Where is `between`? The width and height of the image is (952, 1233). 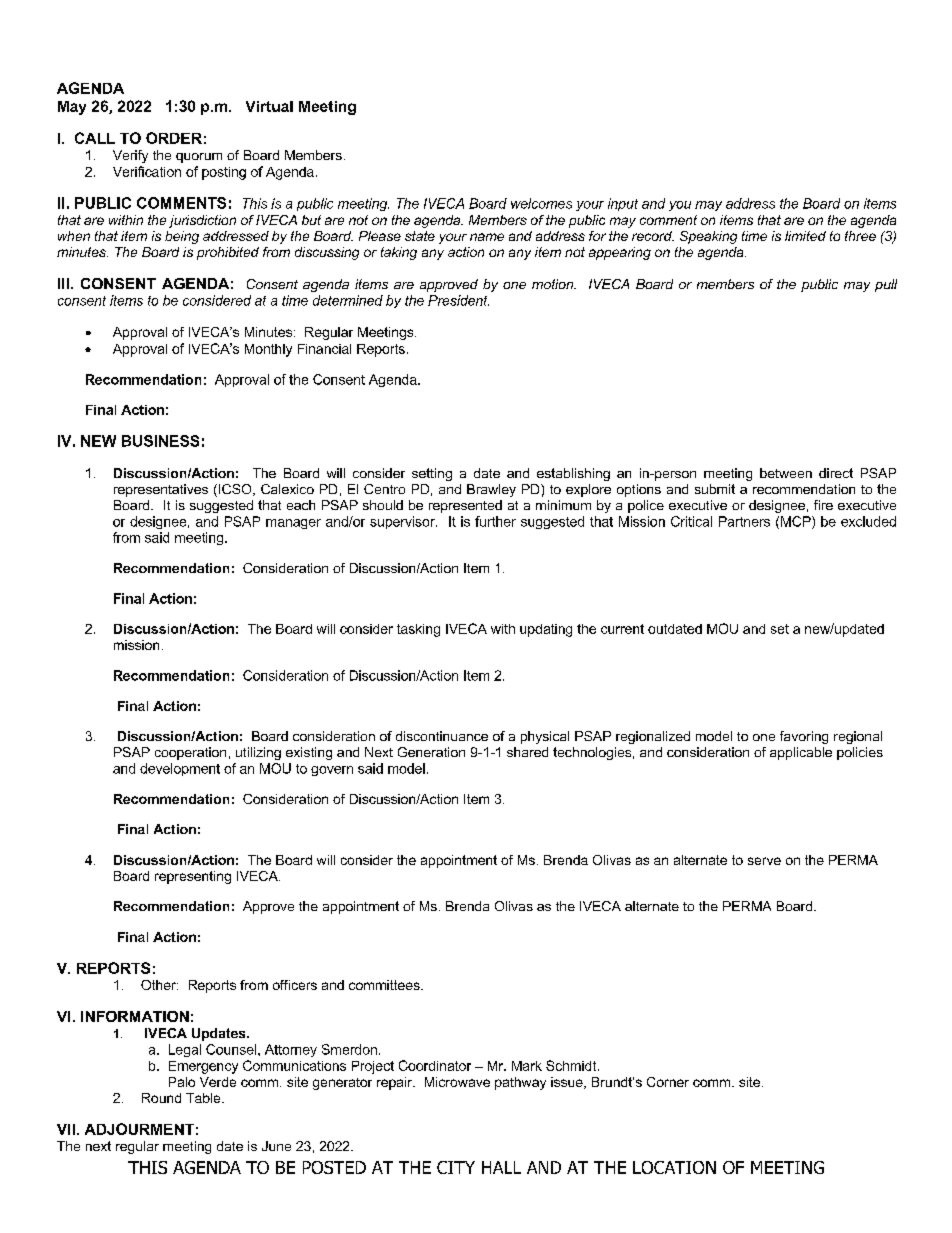 between is located at coordinates (786, 473).
